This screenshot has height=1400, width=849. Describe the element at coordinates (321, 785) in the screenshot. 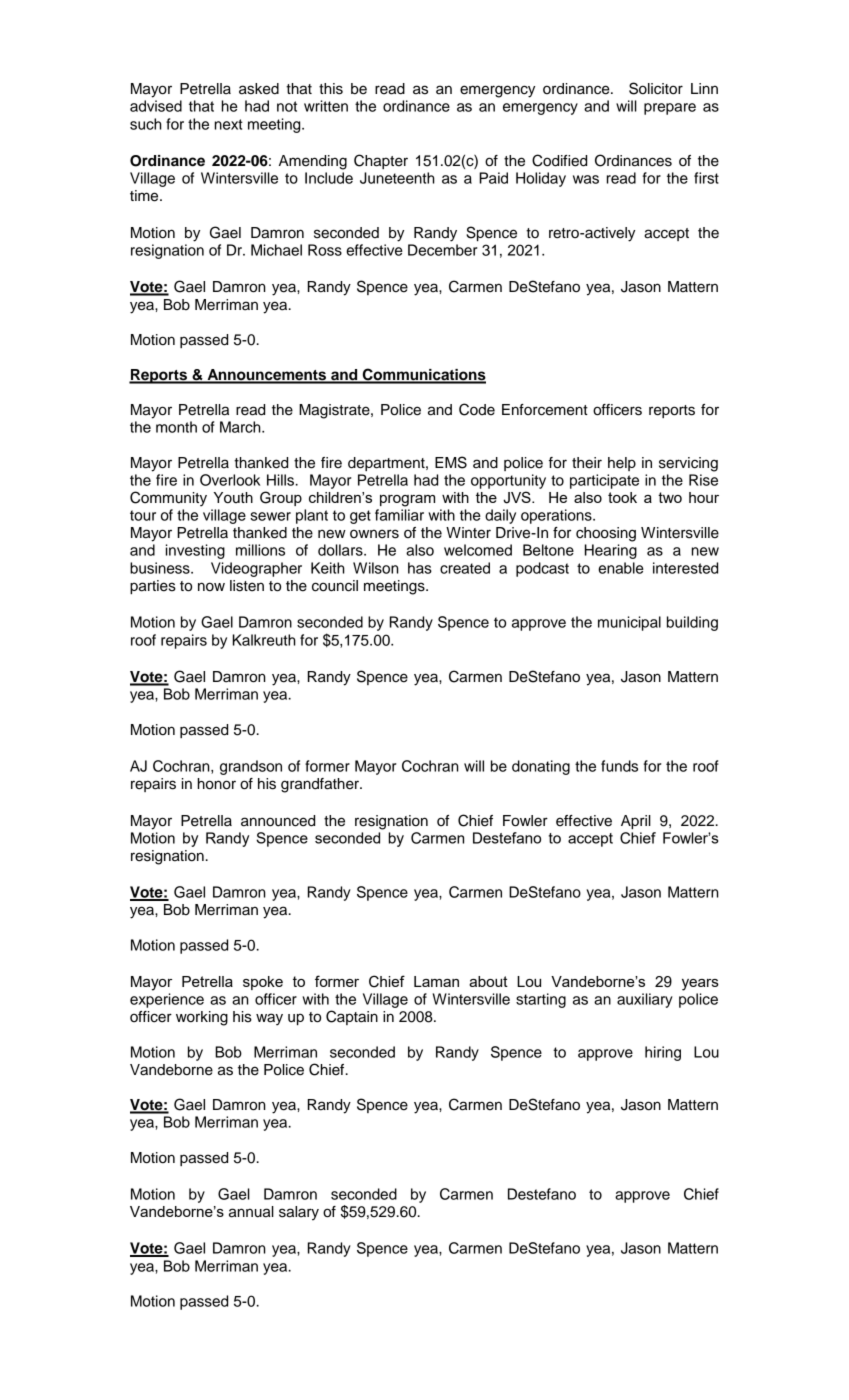

I see `grandfather` at that location.
